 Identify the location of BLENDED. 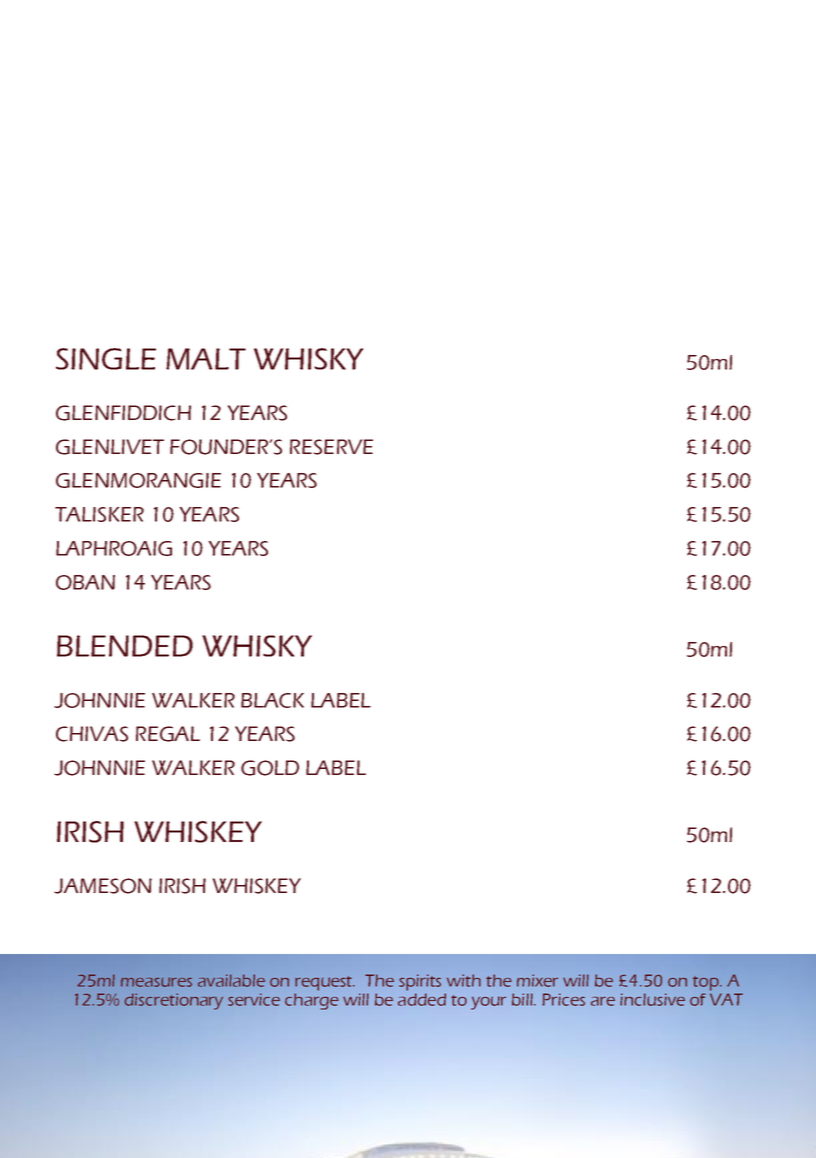
(125, 646).
